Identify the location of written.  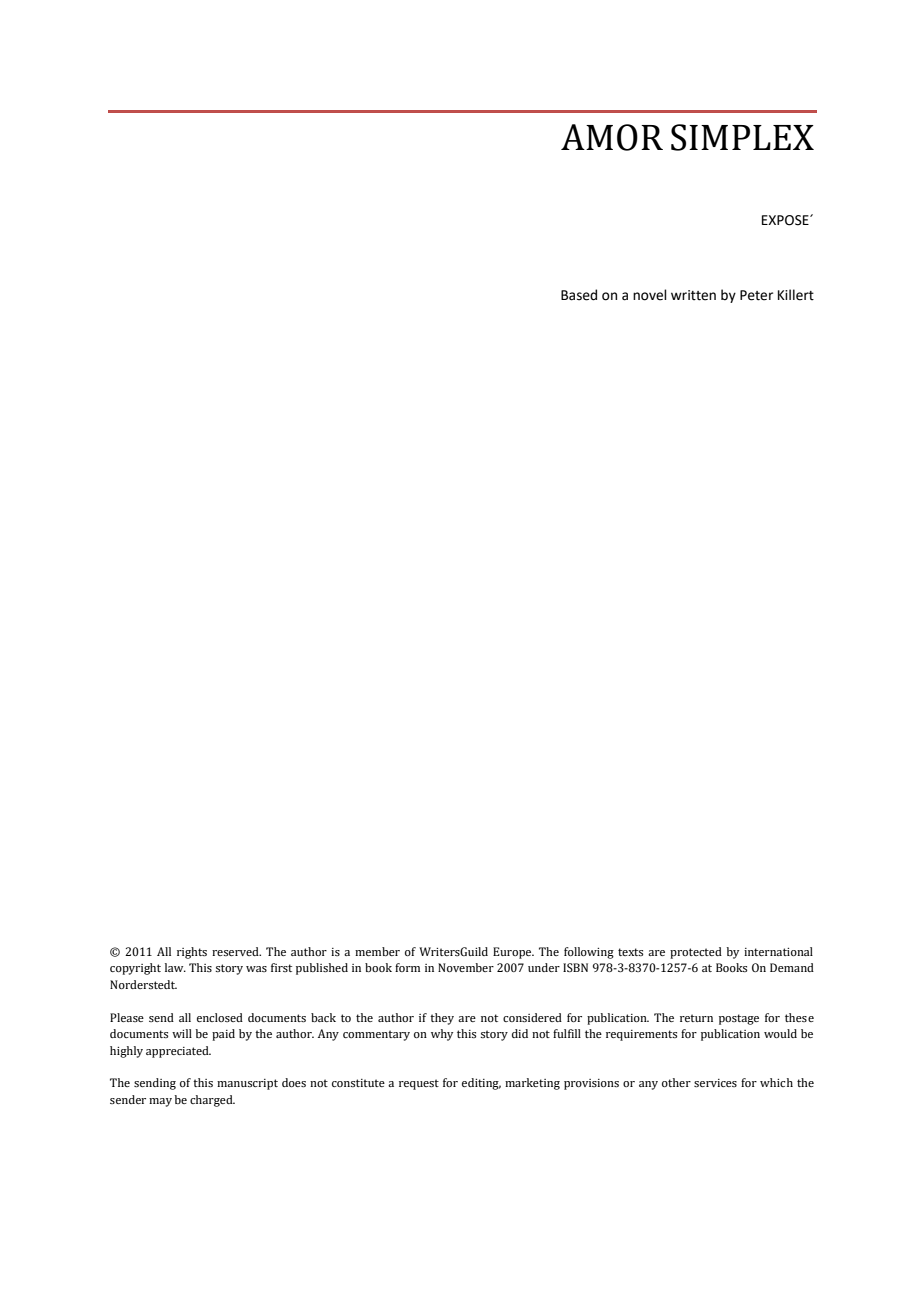
(693, 295).
